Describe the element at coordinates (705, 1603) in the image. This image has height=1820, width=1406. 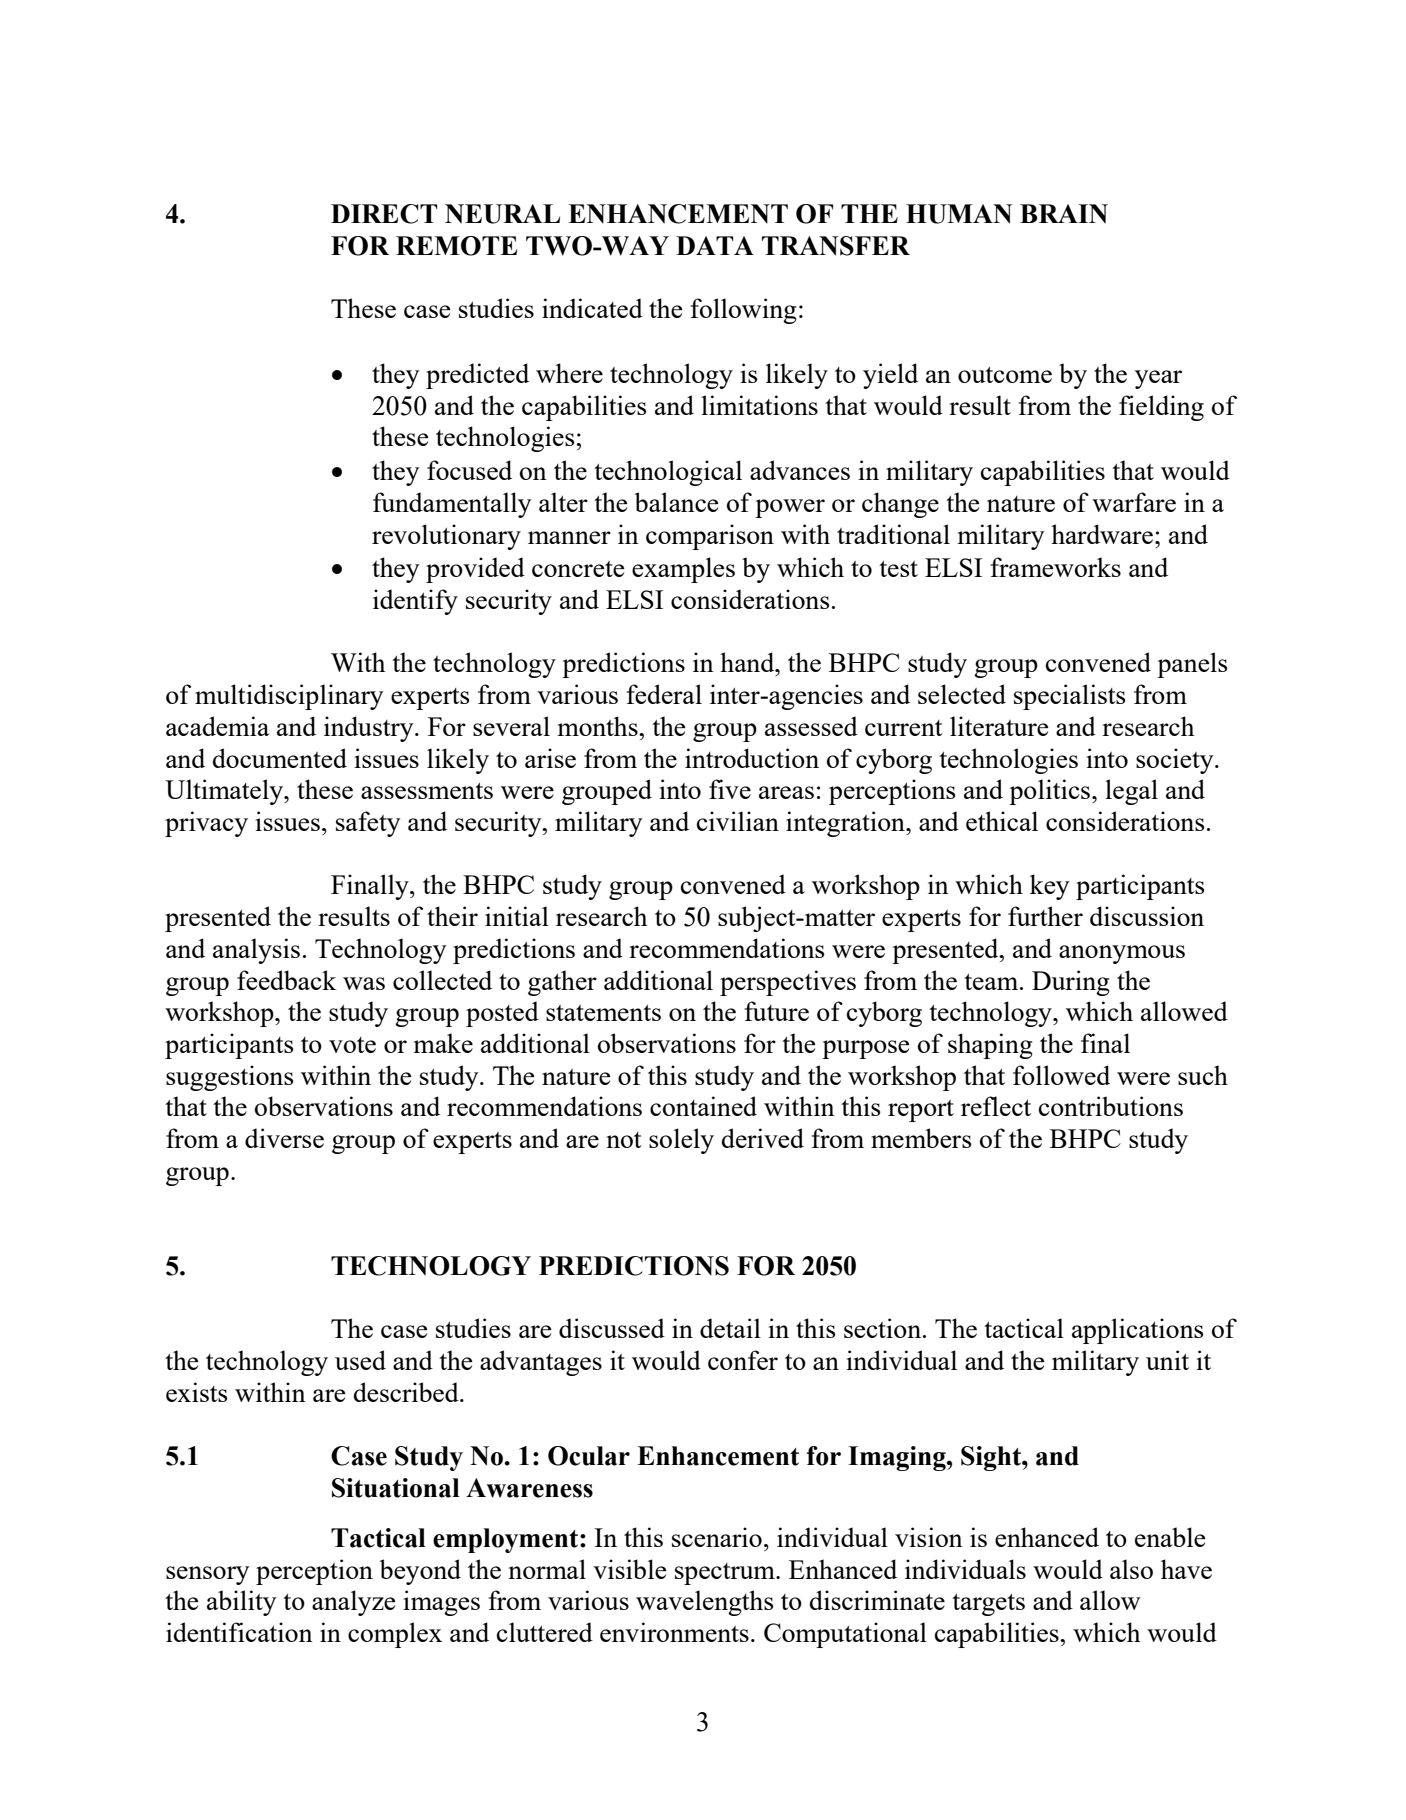
I see `wavelengths` at that location.
